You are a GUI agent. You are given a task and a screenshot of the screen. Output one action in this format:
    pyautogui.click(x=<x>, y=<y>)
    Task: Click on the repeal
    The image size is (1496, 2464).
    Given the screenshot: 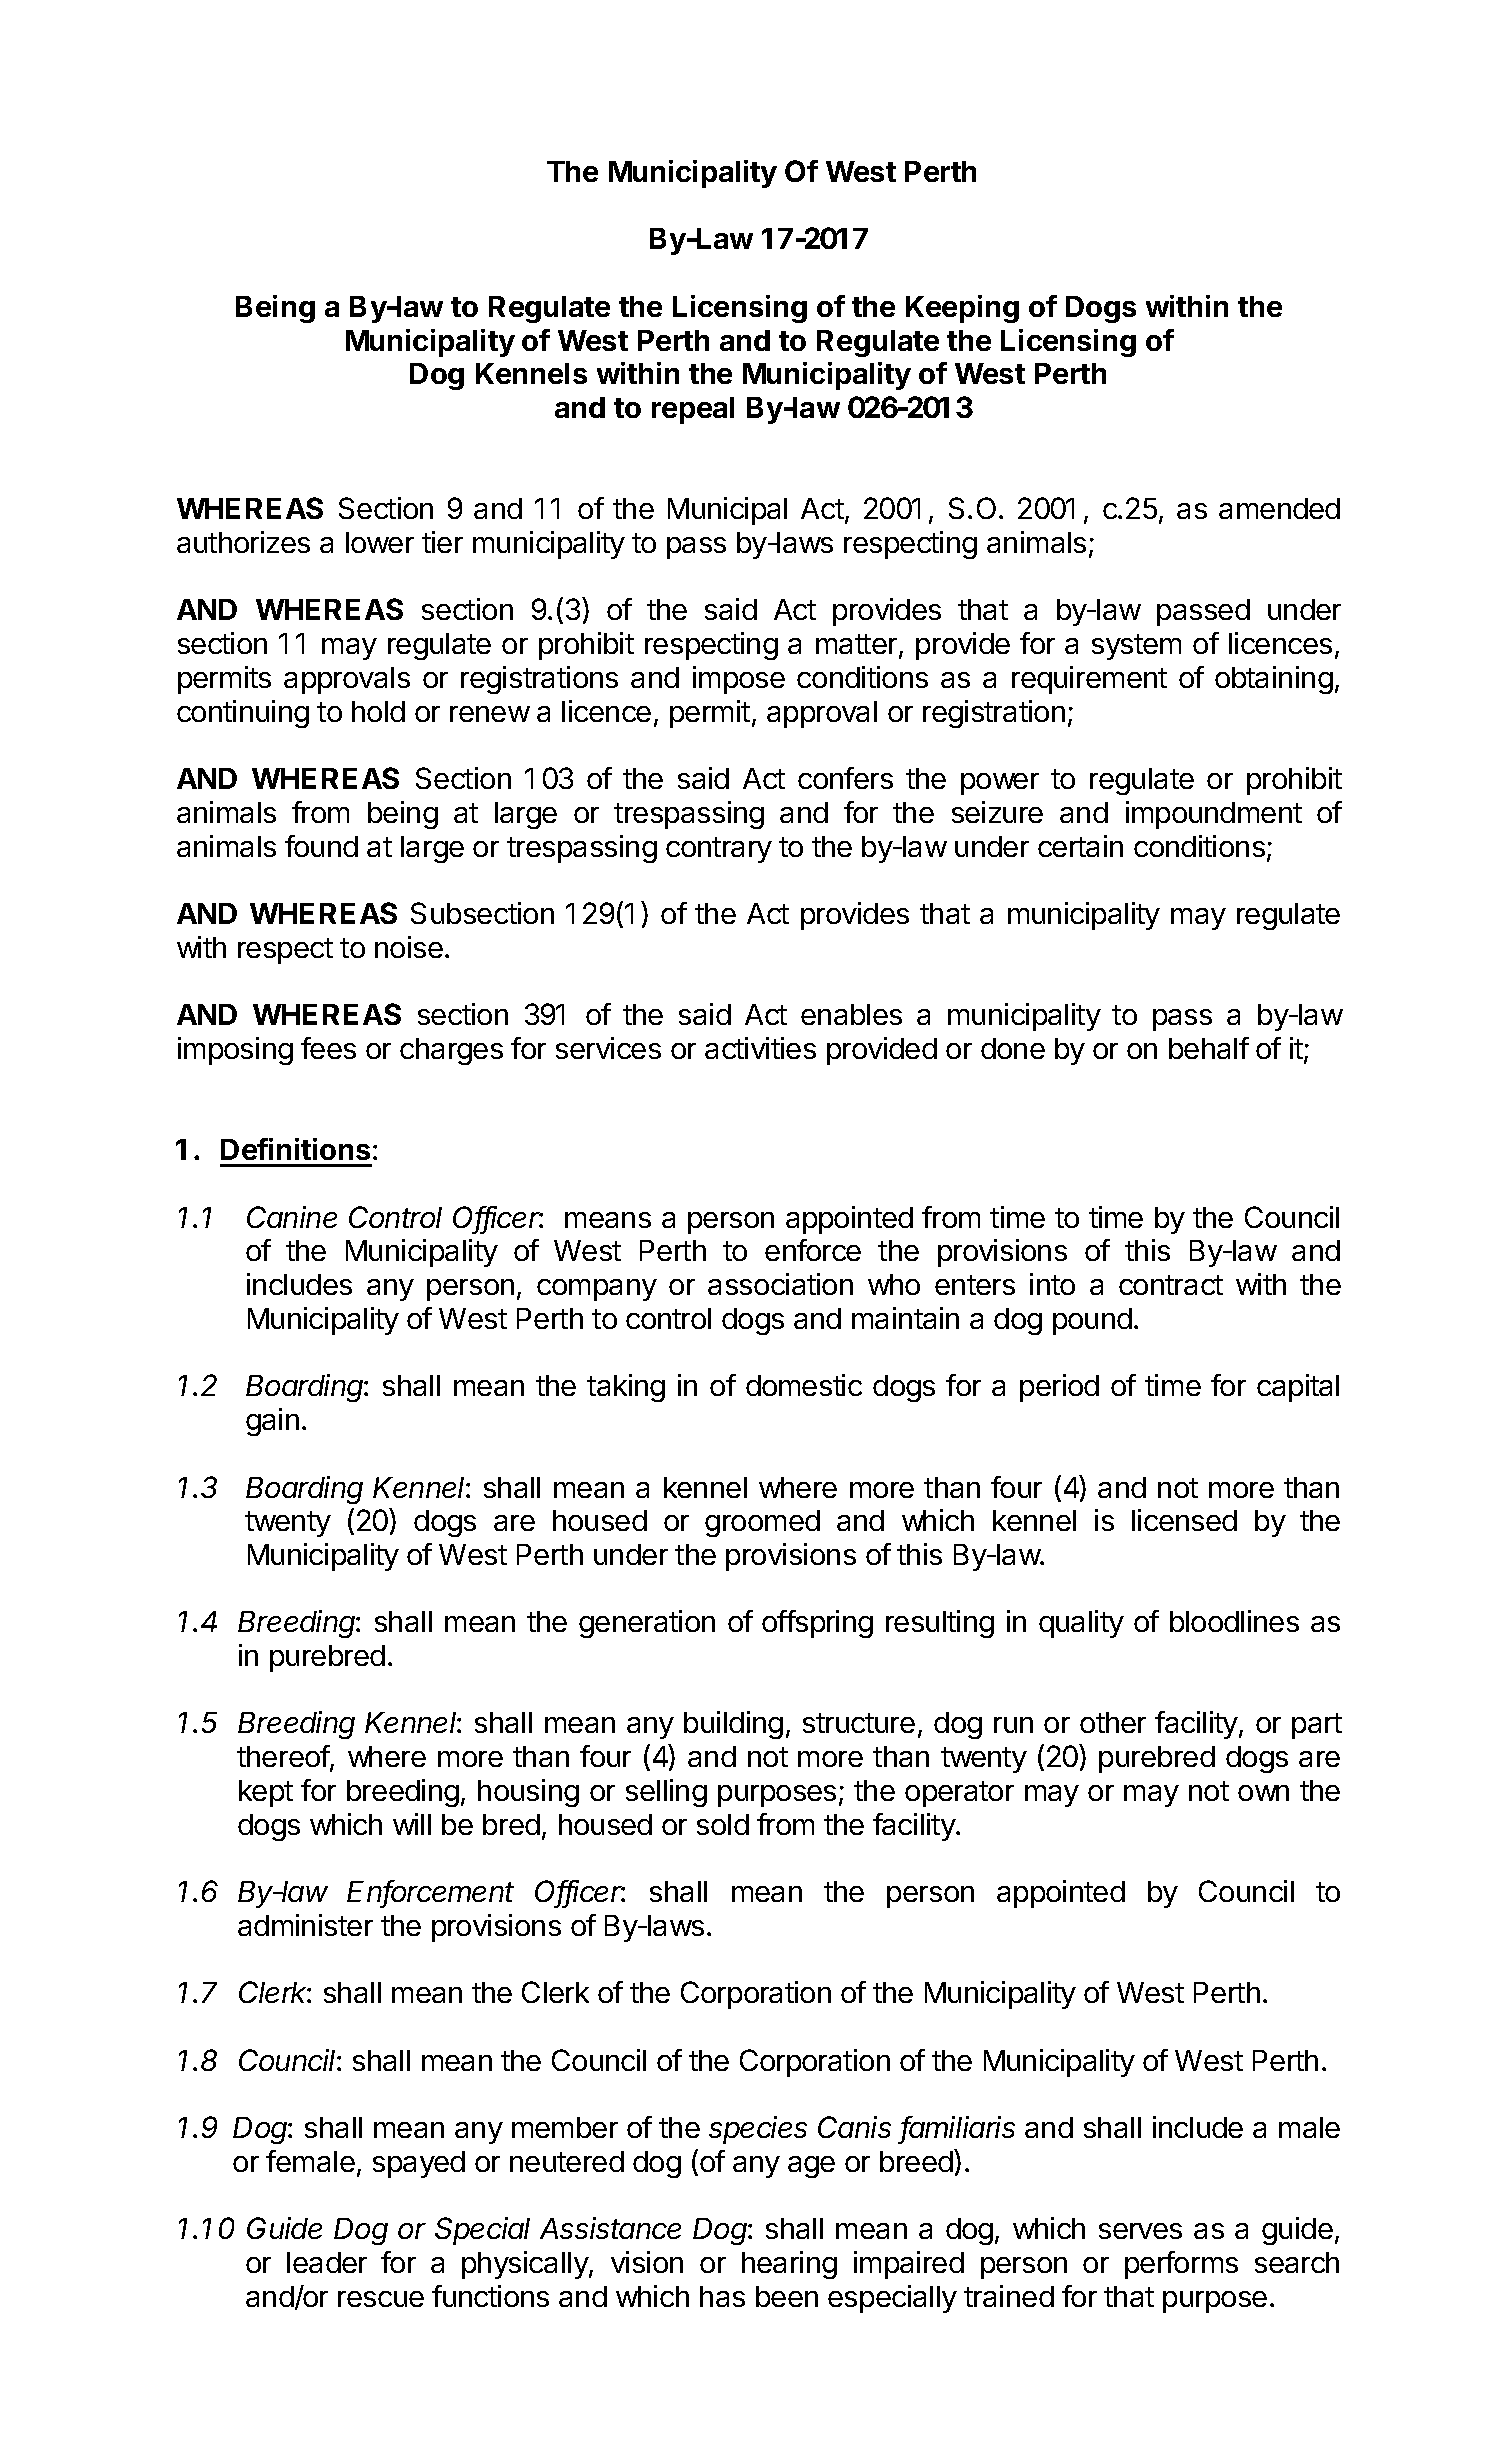 What is the action you would take?
    pyautogui.click(x=693, y=410)
